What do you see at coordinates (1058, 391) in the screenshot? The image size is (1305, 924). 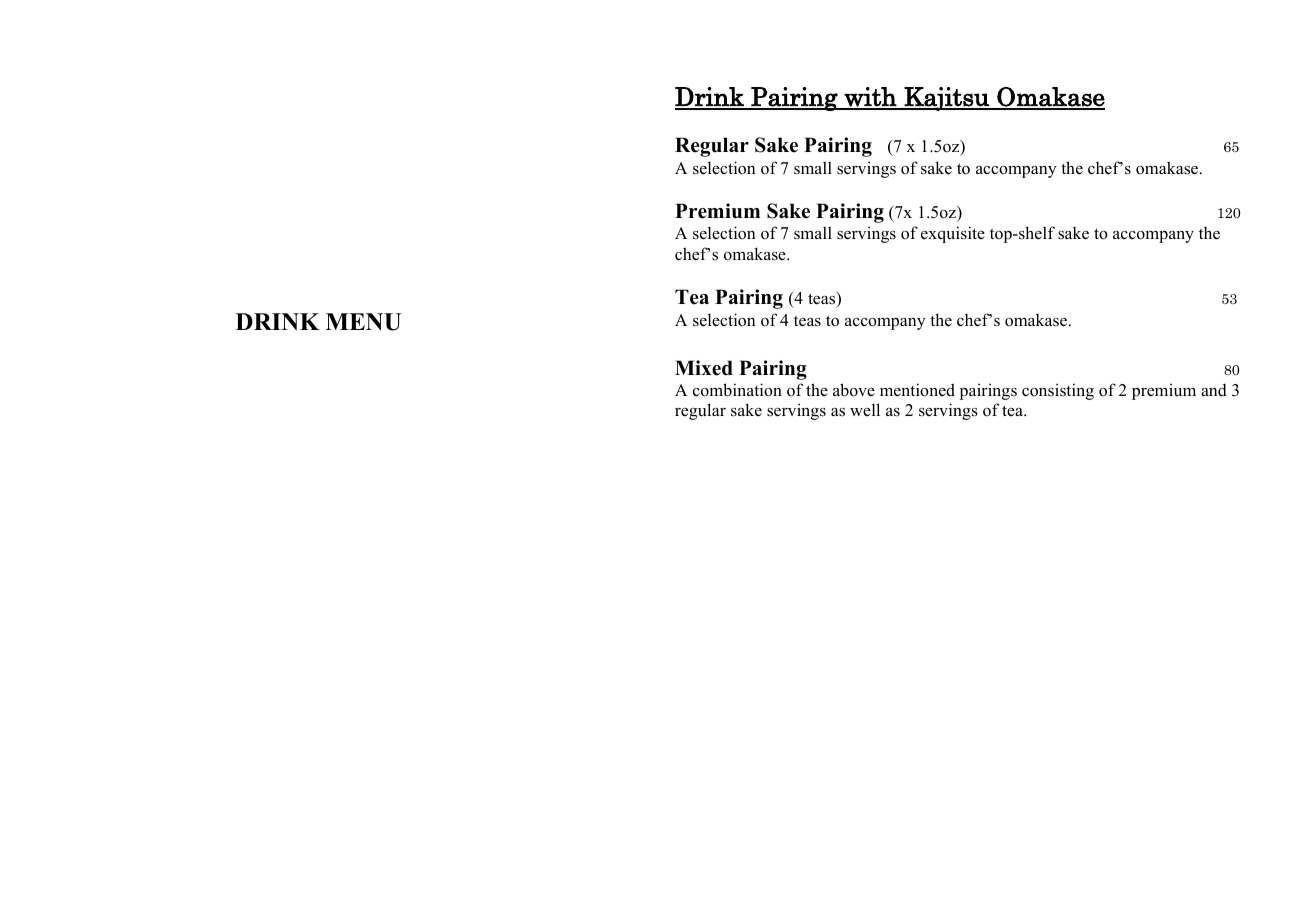 I see `consisting` at bounding box center [1058, 391].
